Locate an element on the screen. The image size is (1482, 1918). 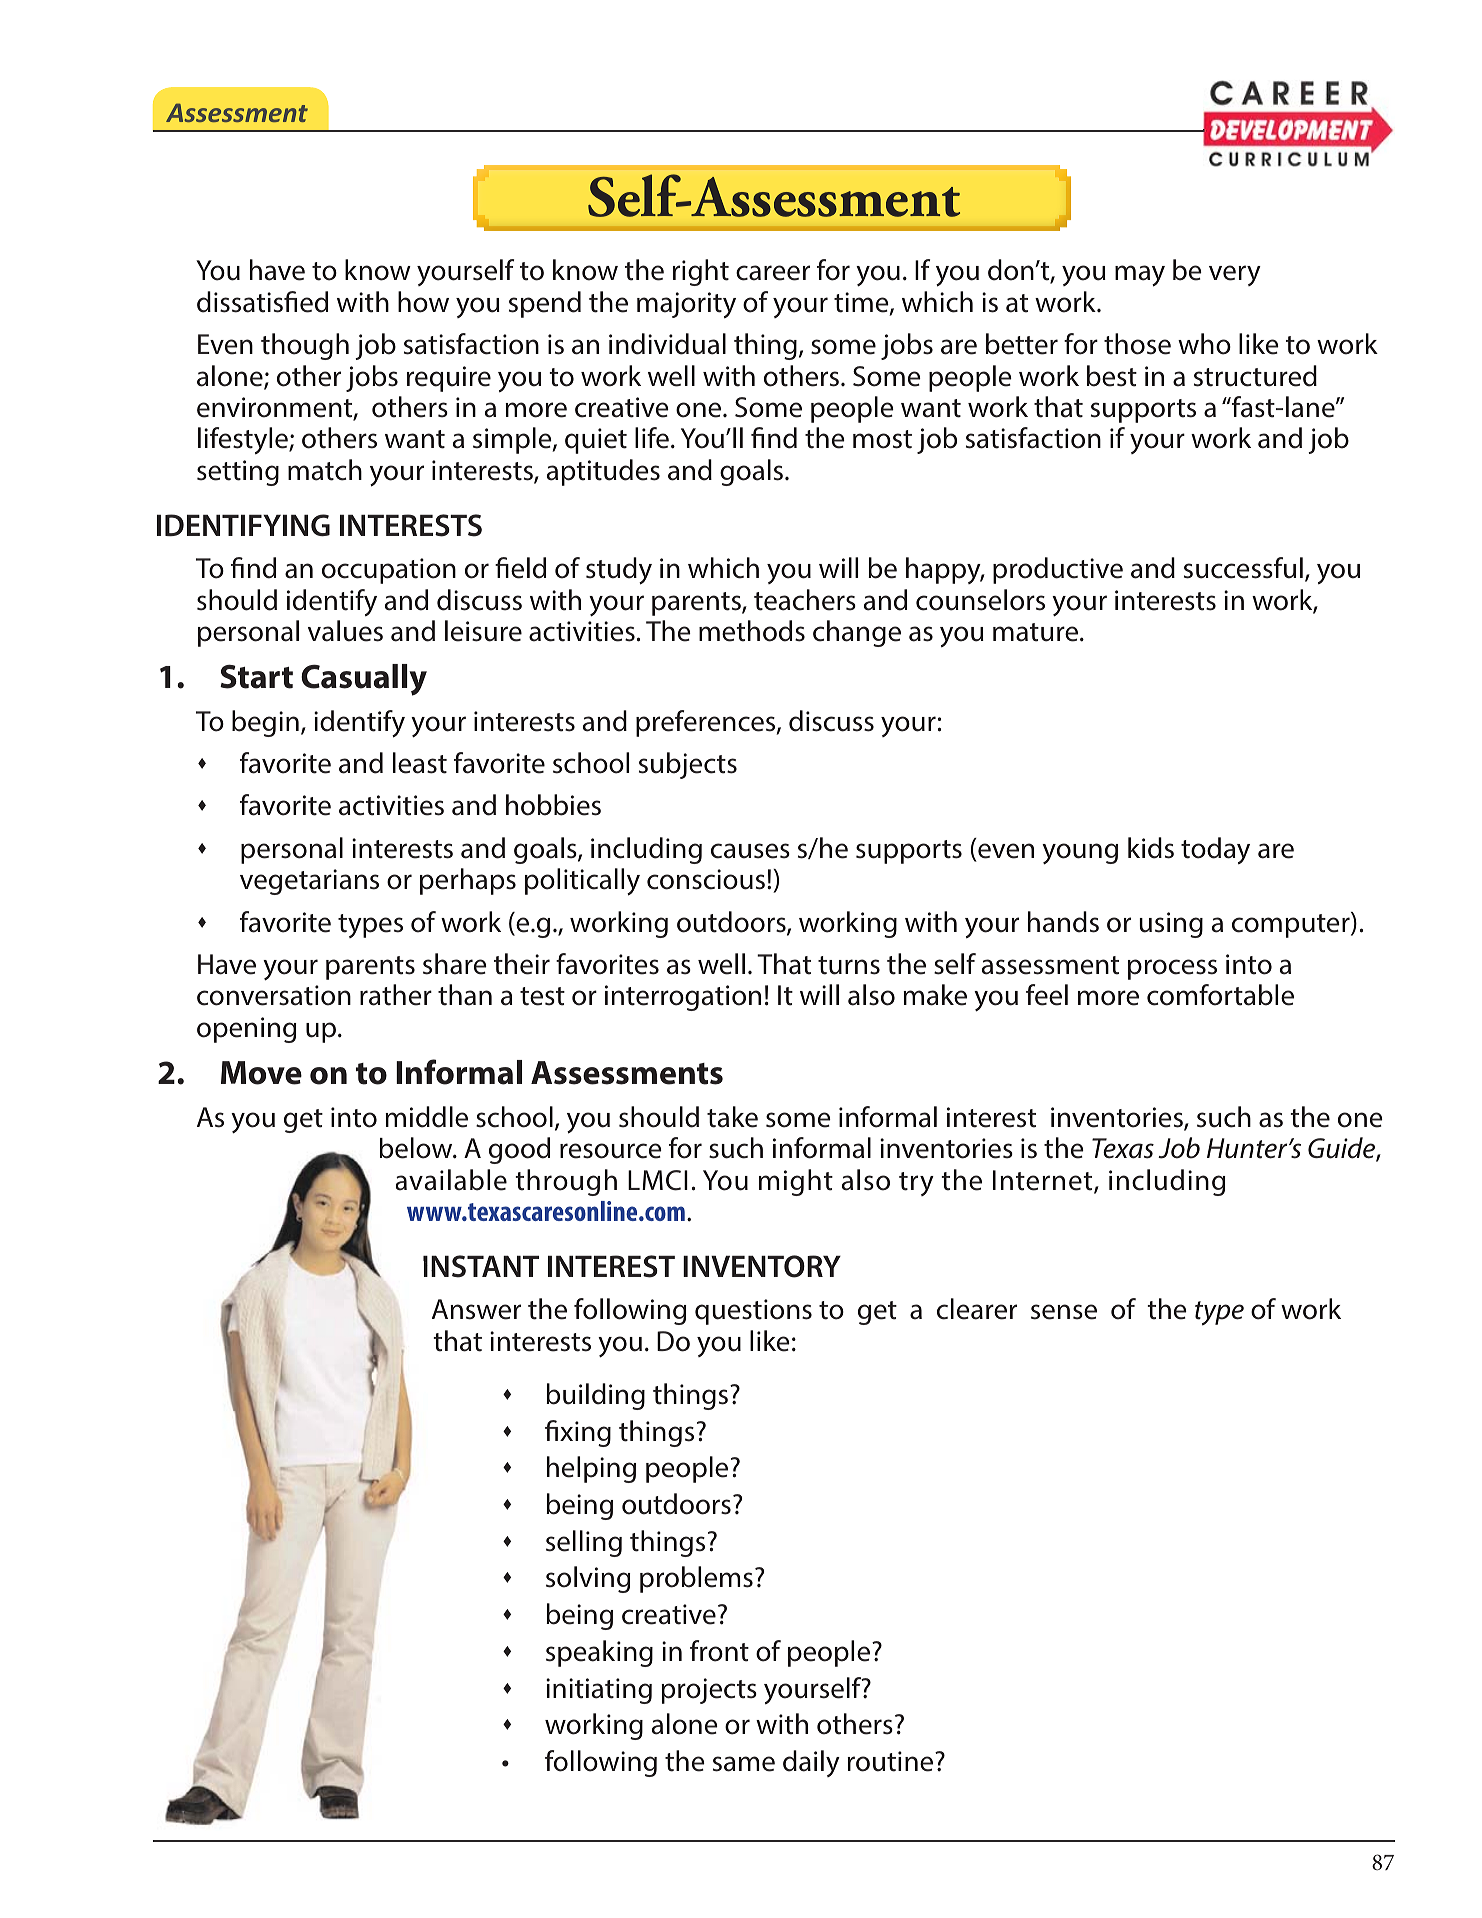
those is located at coordinates (1137, 344).
